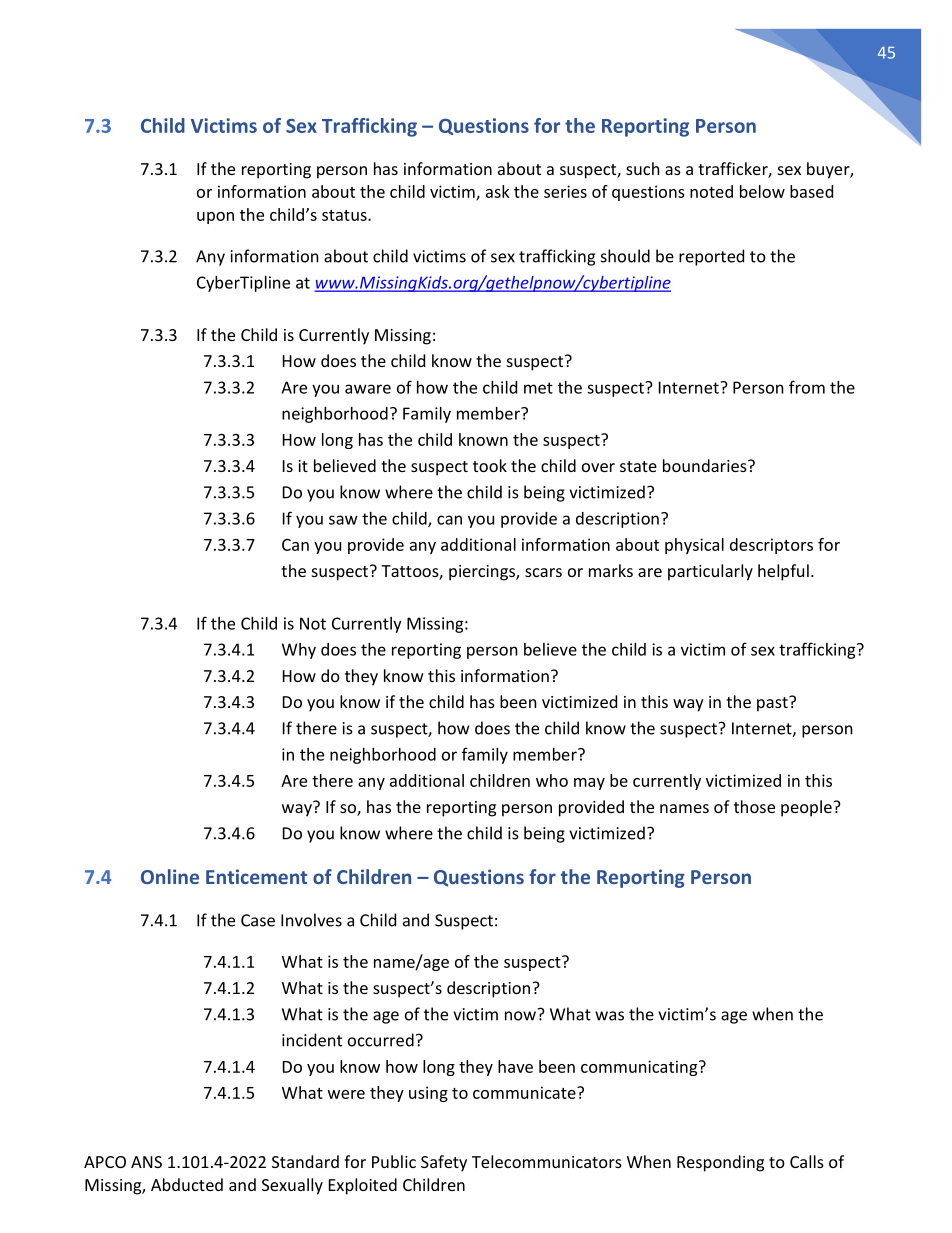  What do you see at coordinates (773, 704) in the image?
I see `past` at bounding box center [773, 704].
